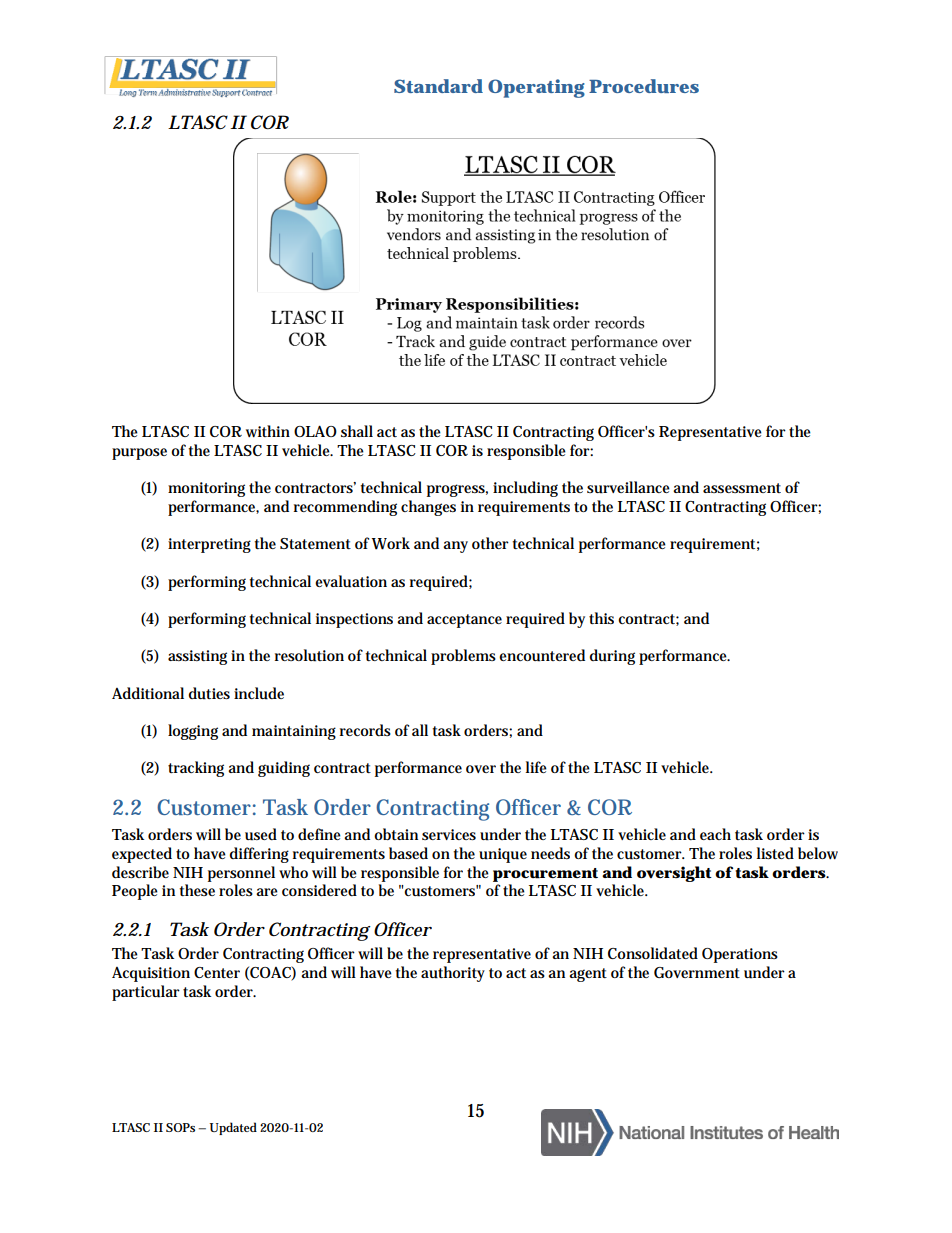  I want to click on assisting, so click(200, 657).
